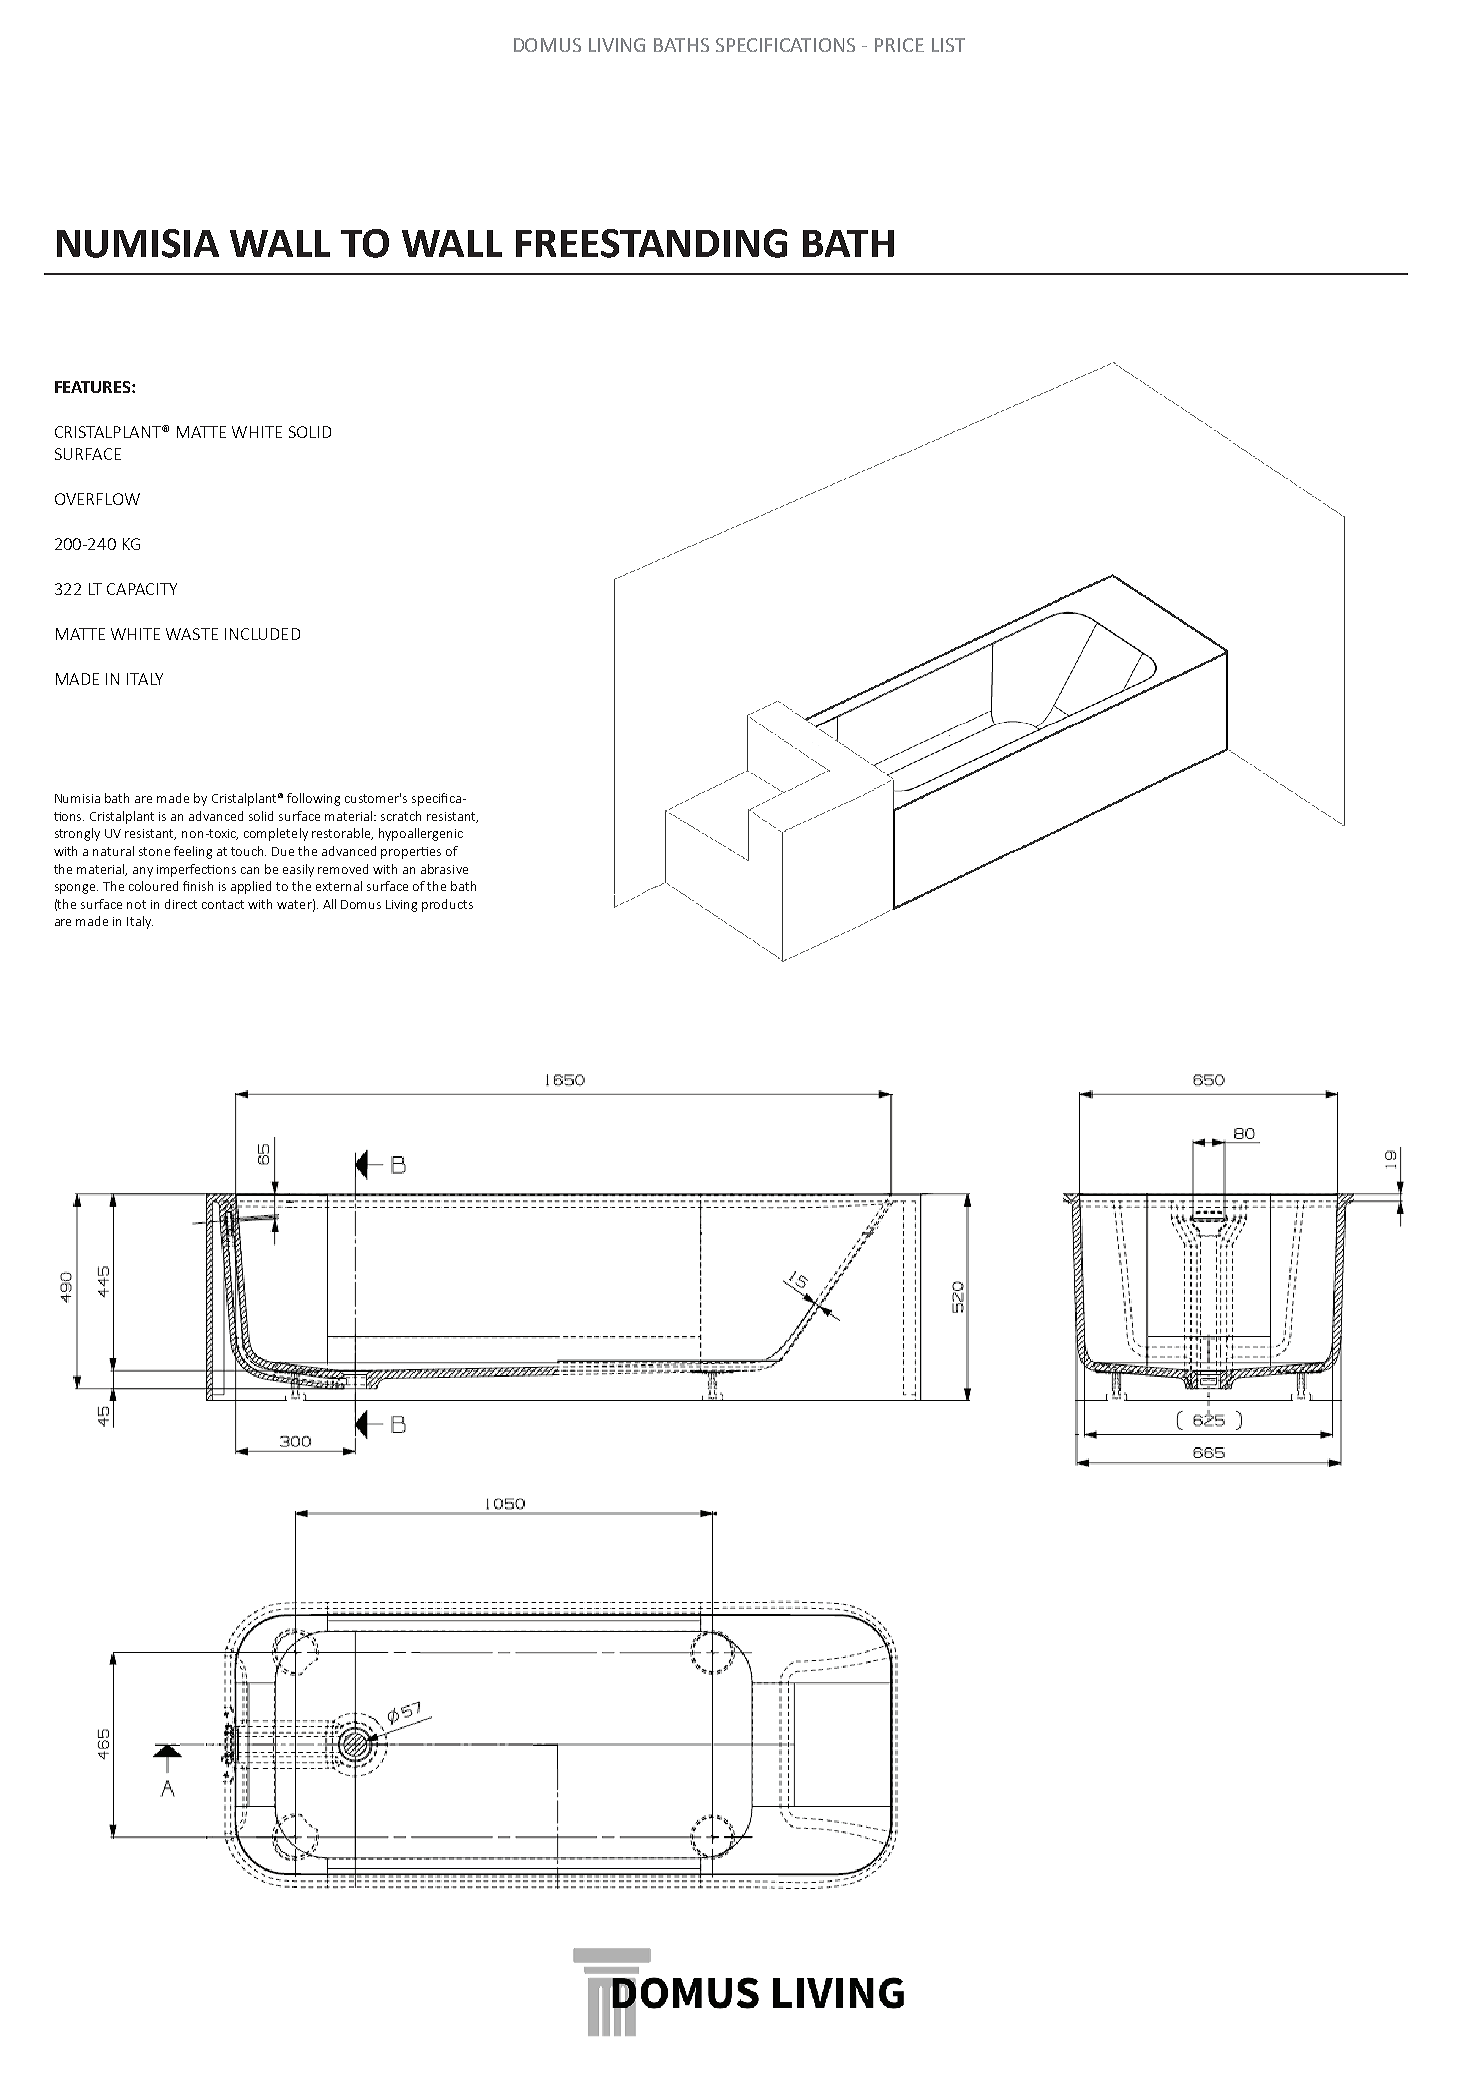 This document has width=1477, height=2077. Describe the element at coordinates (192, 634) in the document. I see `WASTE` at that location.
